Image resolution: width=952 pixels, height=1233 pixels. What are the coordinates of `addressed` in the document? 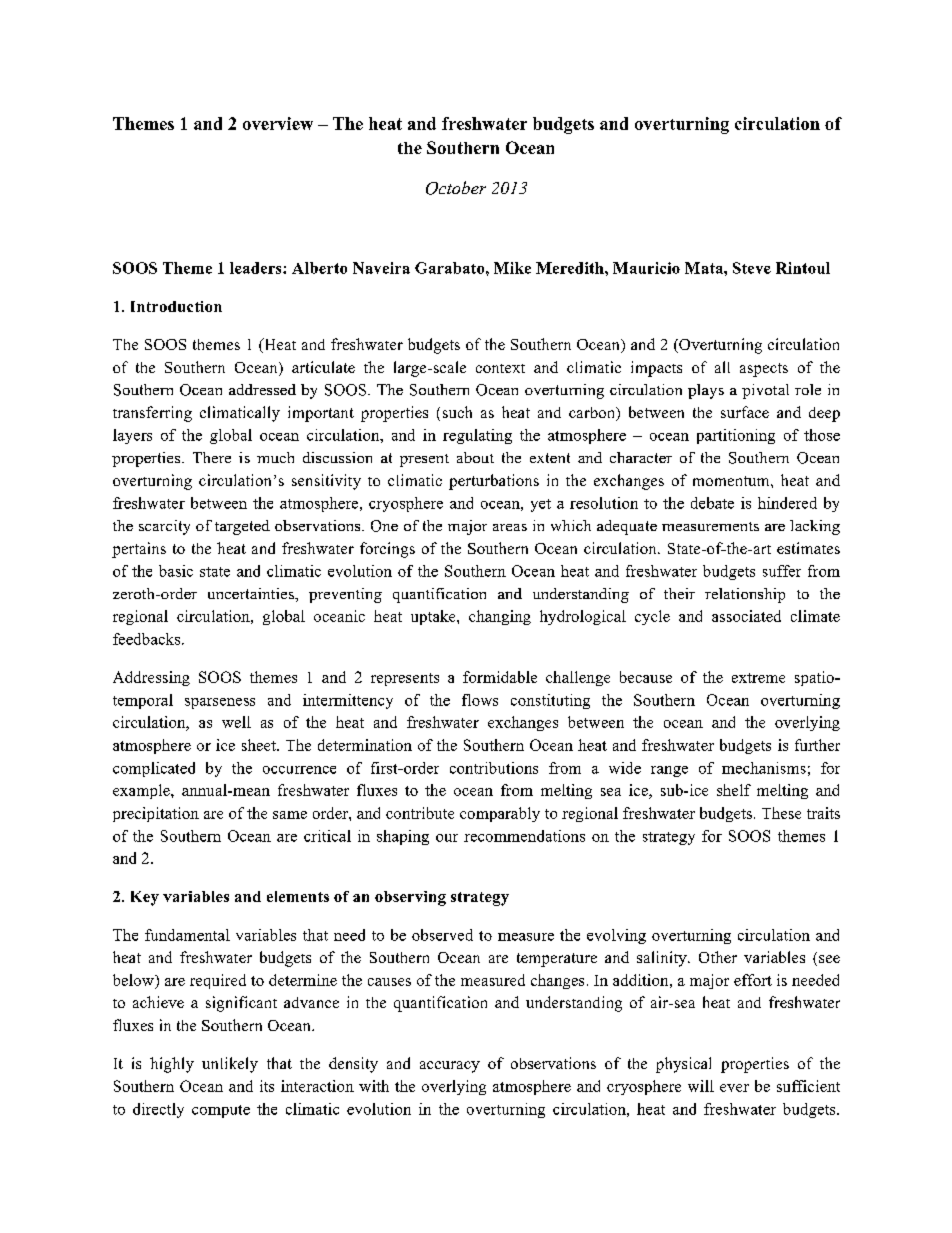 It's located at (262, 389).
